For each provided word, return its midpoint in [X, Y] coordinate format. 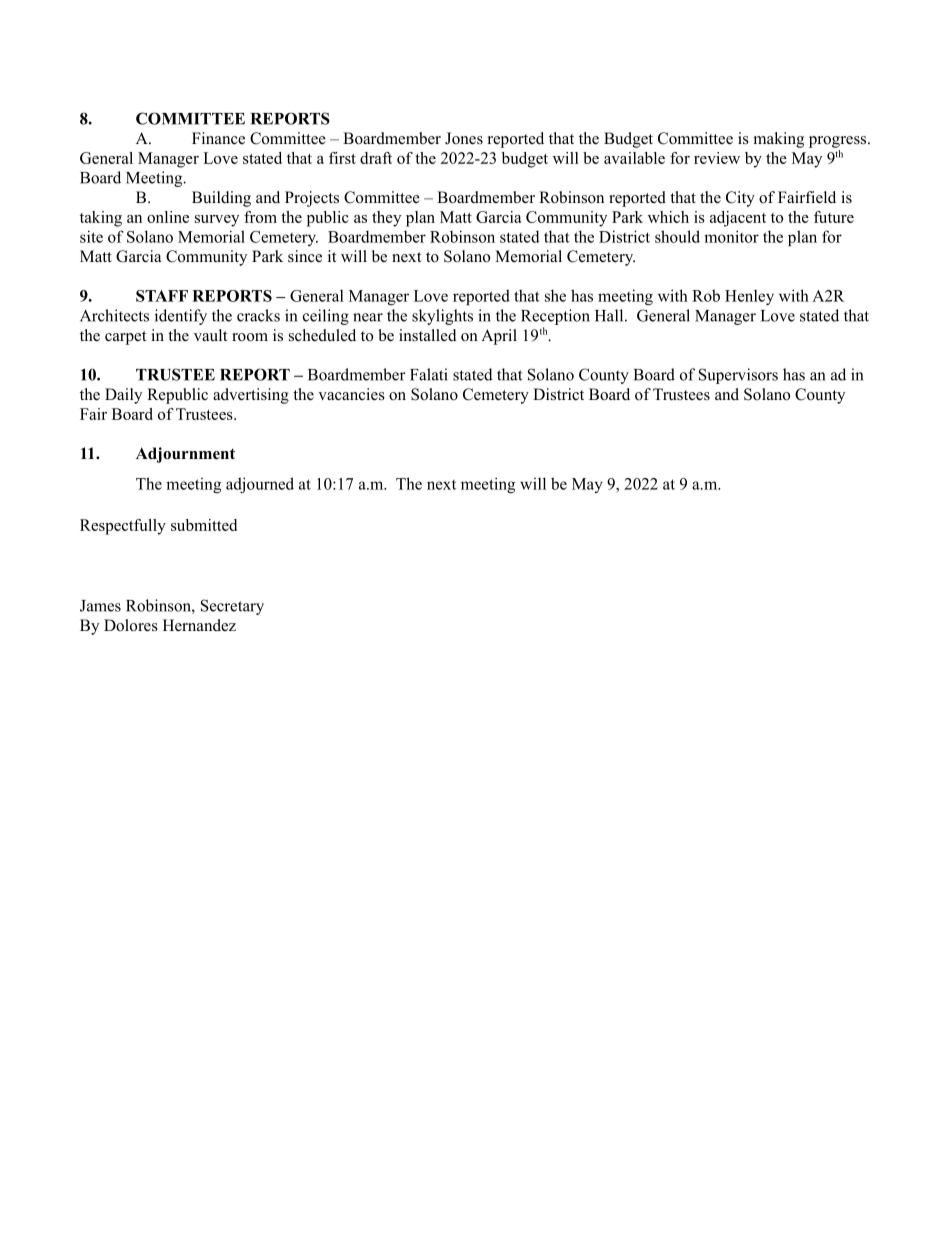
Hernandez [199, 625]
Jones [464, 138]
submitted [204, 525]
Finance [218, 138]
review [717, 158]
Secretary [232, 607]
